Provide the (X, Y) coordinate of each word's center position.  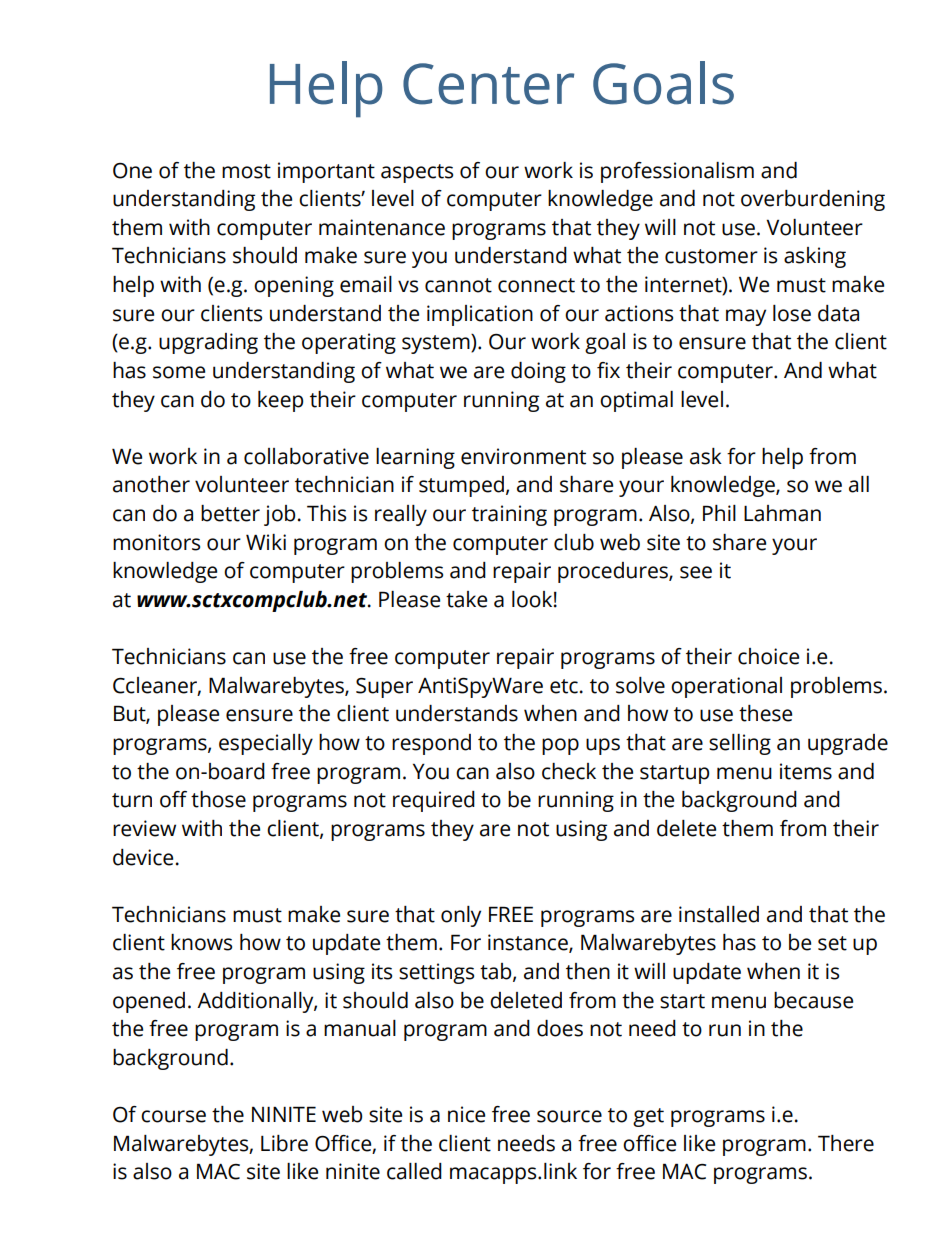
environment (523, 456)
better (230, 513)
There (846, 1143)
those (218, 799)
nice (466, 1114)
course (173, 1116)
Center (488, 84)
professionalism (677, 172)
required (434, 801)
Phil (719, 513)
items (806, 771)
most (246, 171)
